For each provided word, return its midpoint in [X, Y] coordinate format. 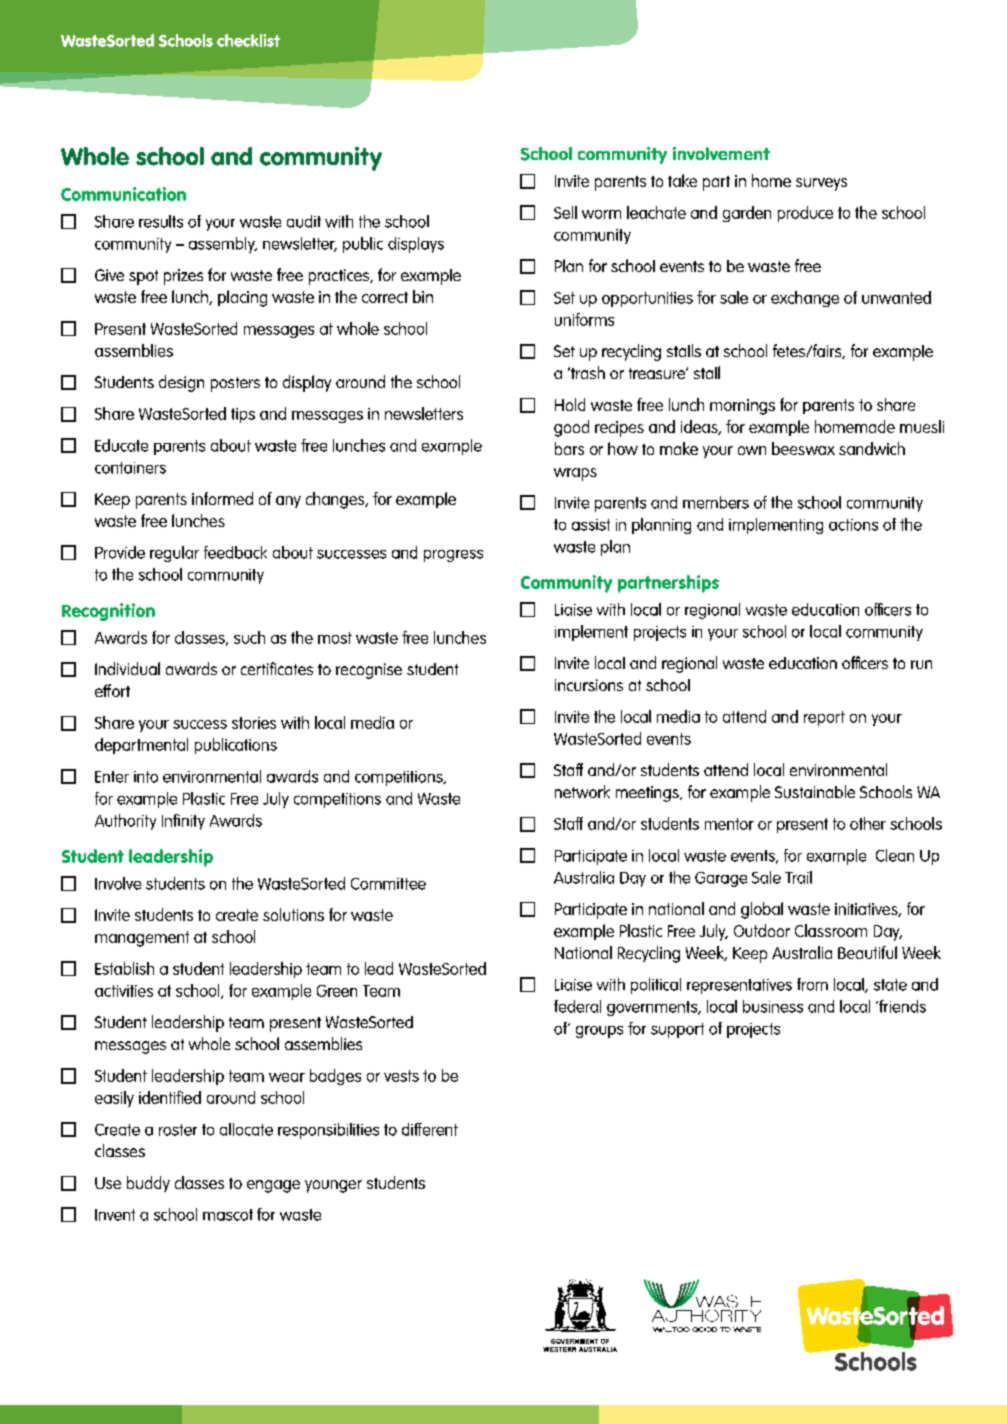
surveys [821, 184]
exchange [805, 299]
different [430, 1129]
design [181, 383]
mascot [228, 1215]
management [142, 939]
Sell [565, 212]
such [249, 637]
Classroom [831, 930]
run [921, 664]
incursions [589, 685]
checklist [248, 40]
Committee [388, 884]
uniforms [584, 319]
